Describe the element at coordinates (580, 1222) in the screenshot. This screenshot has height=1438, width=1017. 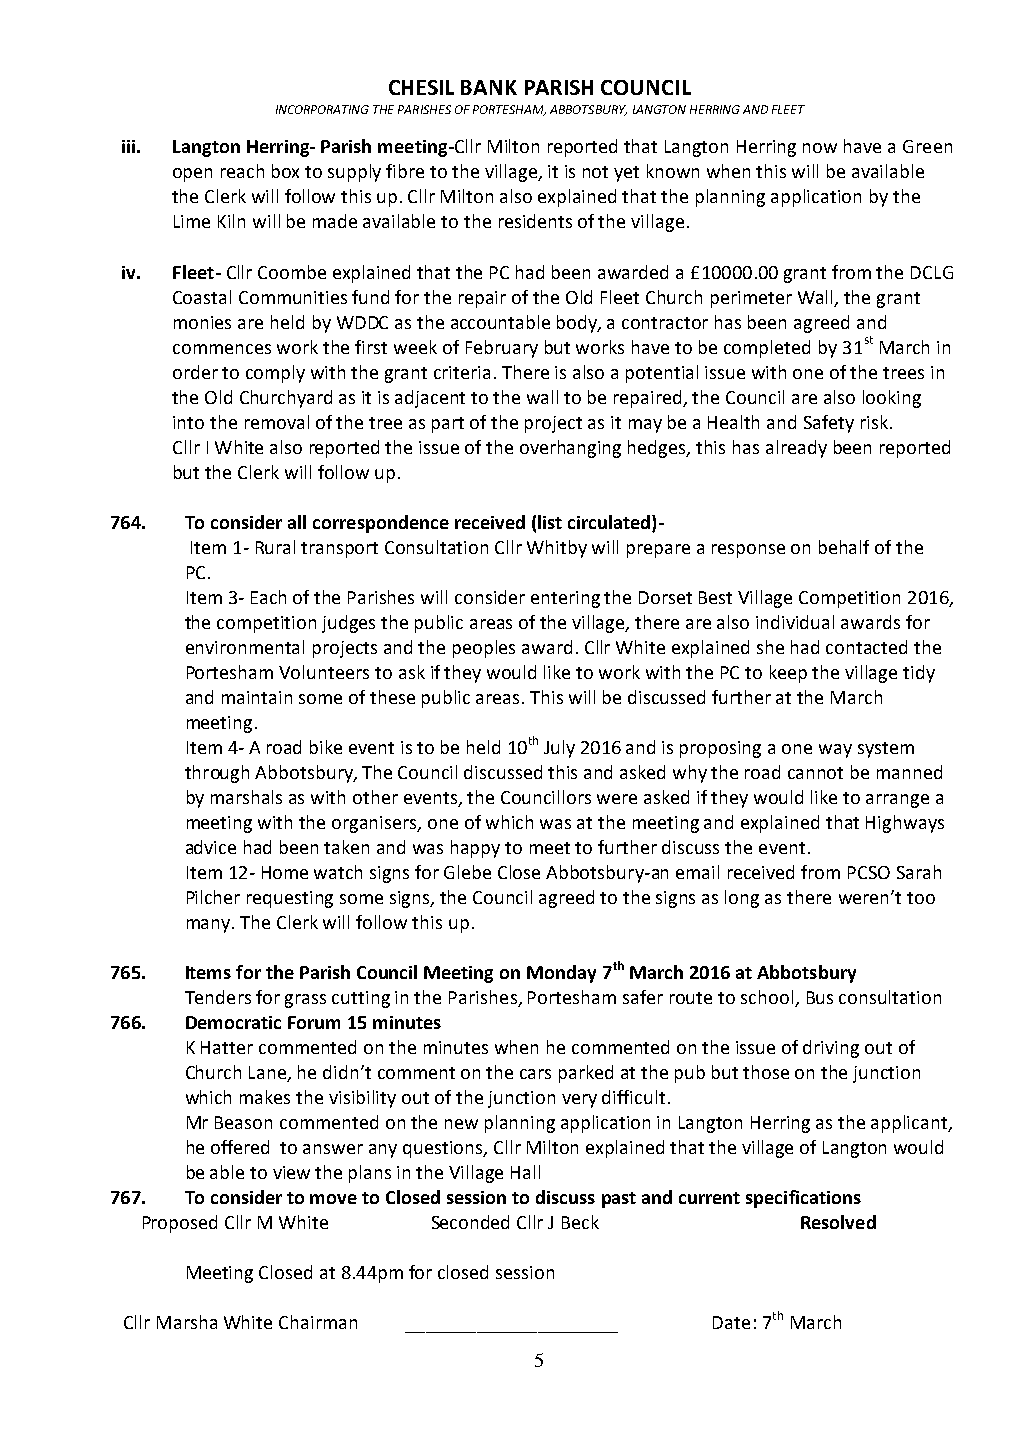
I see `Beck` at that location.
